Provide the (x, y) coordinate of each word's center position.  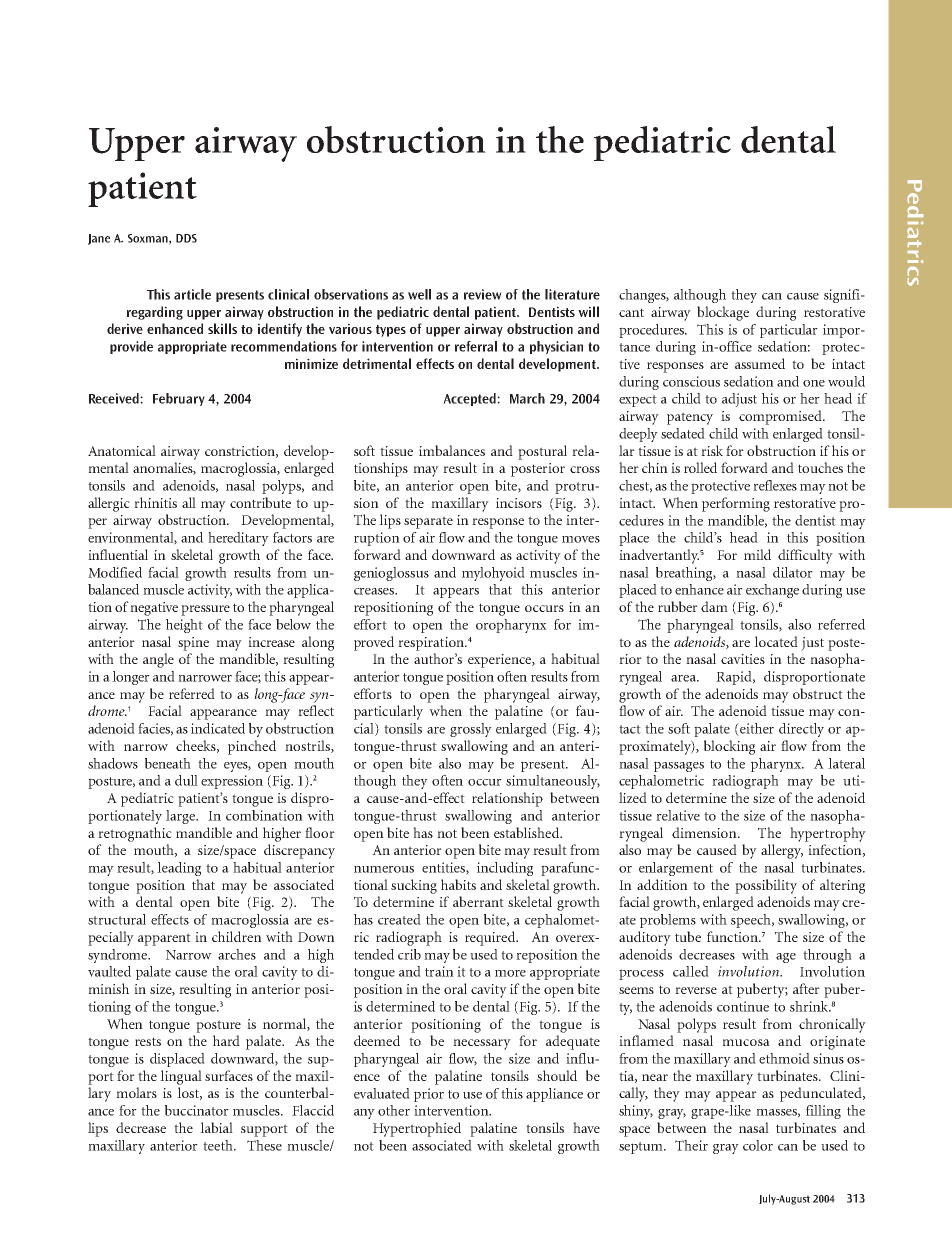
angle (158, 660)
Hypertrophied (417, 1129)
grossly (471, 730)
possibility (766, 886)
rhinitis (155, 502)
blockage (723, 313)
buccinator (197, 1110)
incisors (519, 503)
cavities (743, 659)
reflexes (775, 485)
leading (179, 869)
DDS (186, 238)
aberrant (478, 901)
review (483, 294)
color (758, 1145)
